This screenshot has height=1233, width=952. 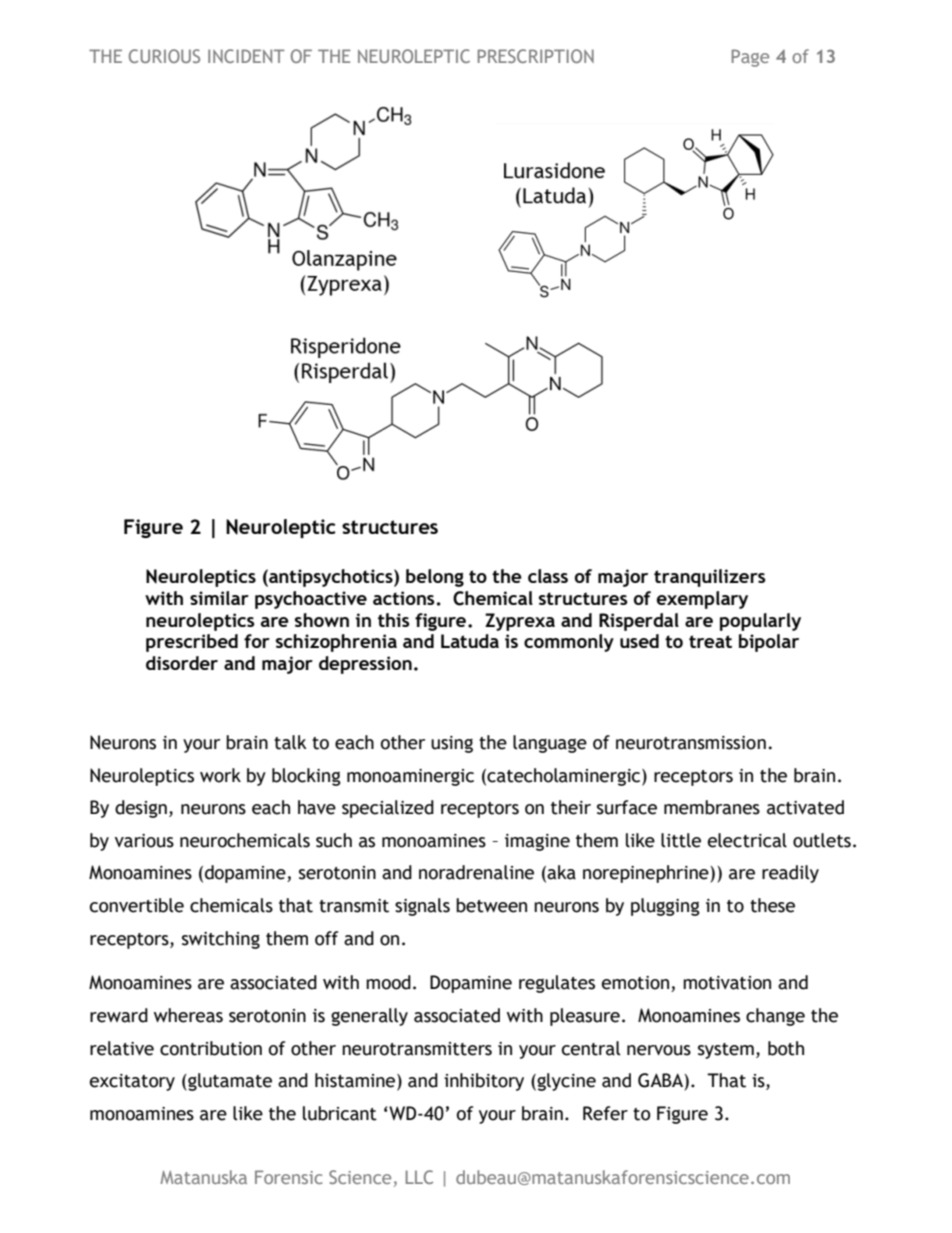 What do you see at coordinates (520, 622) in the screenshot?
I see `Zyprexa` at bounding box center [520, 622].
